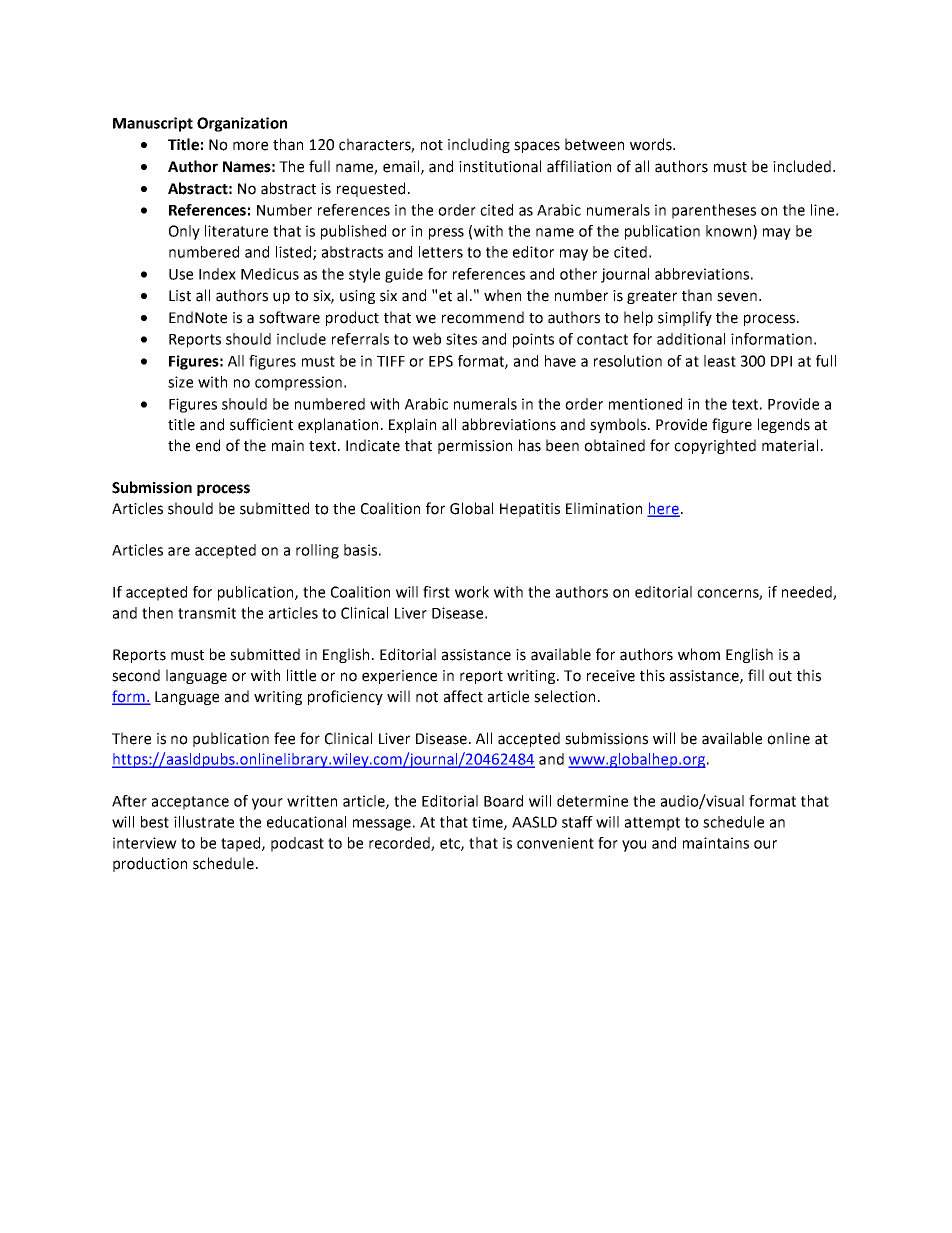  Describe the element at coordinates (217, 274) in the page. I see `Index` at that location.
